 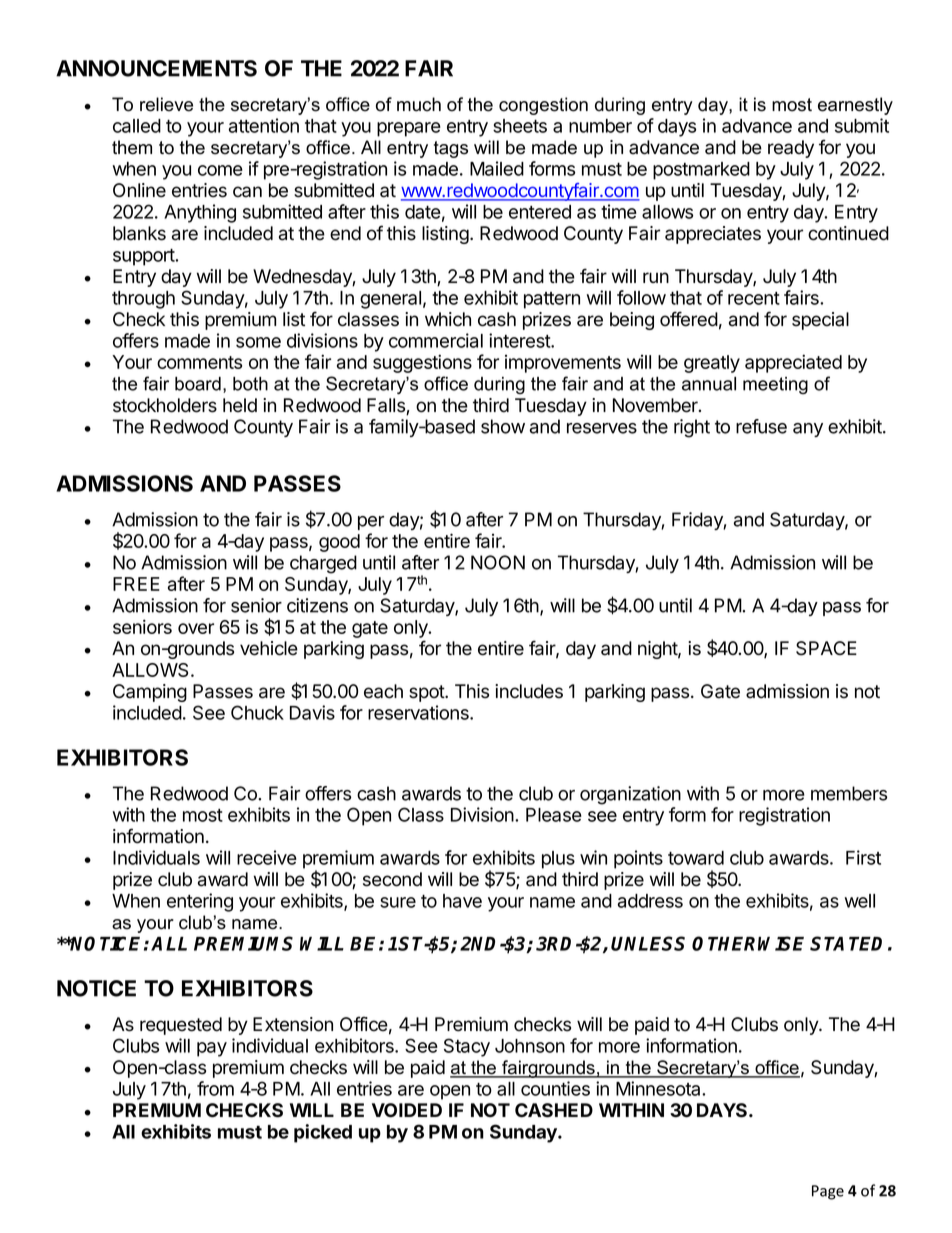 What do you see at coordinates (791, 149) in the screenshot?
I see `ready` at bounding box center [791, 149].
